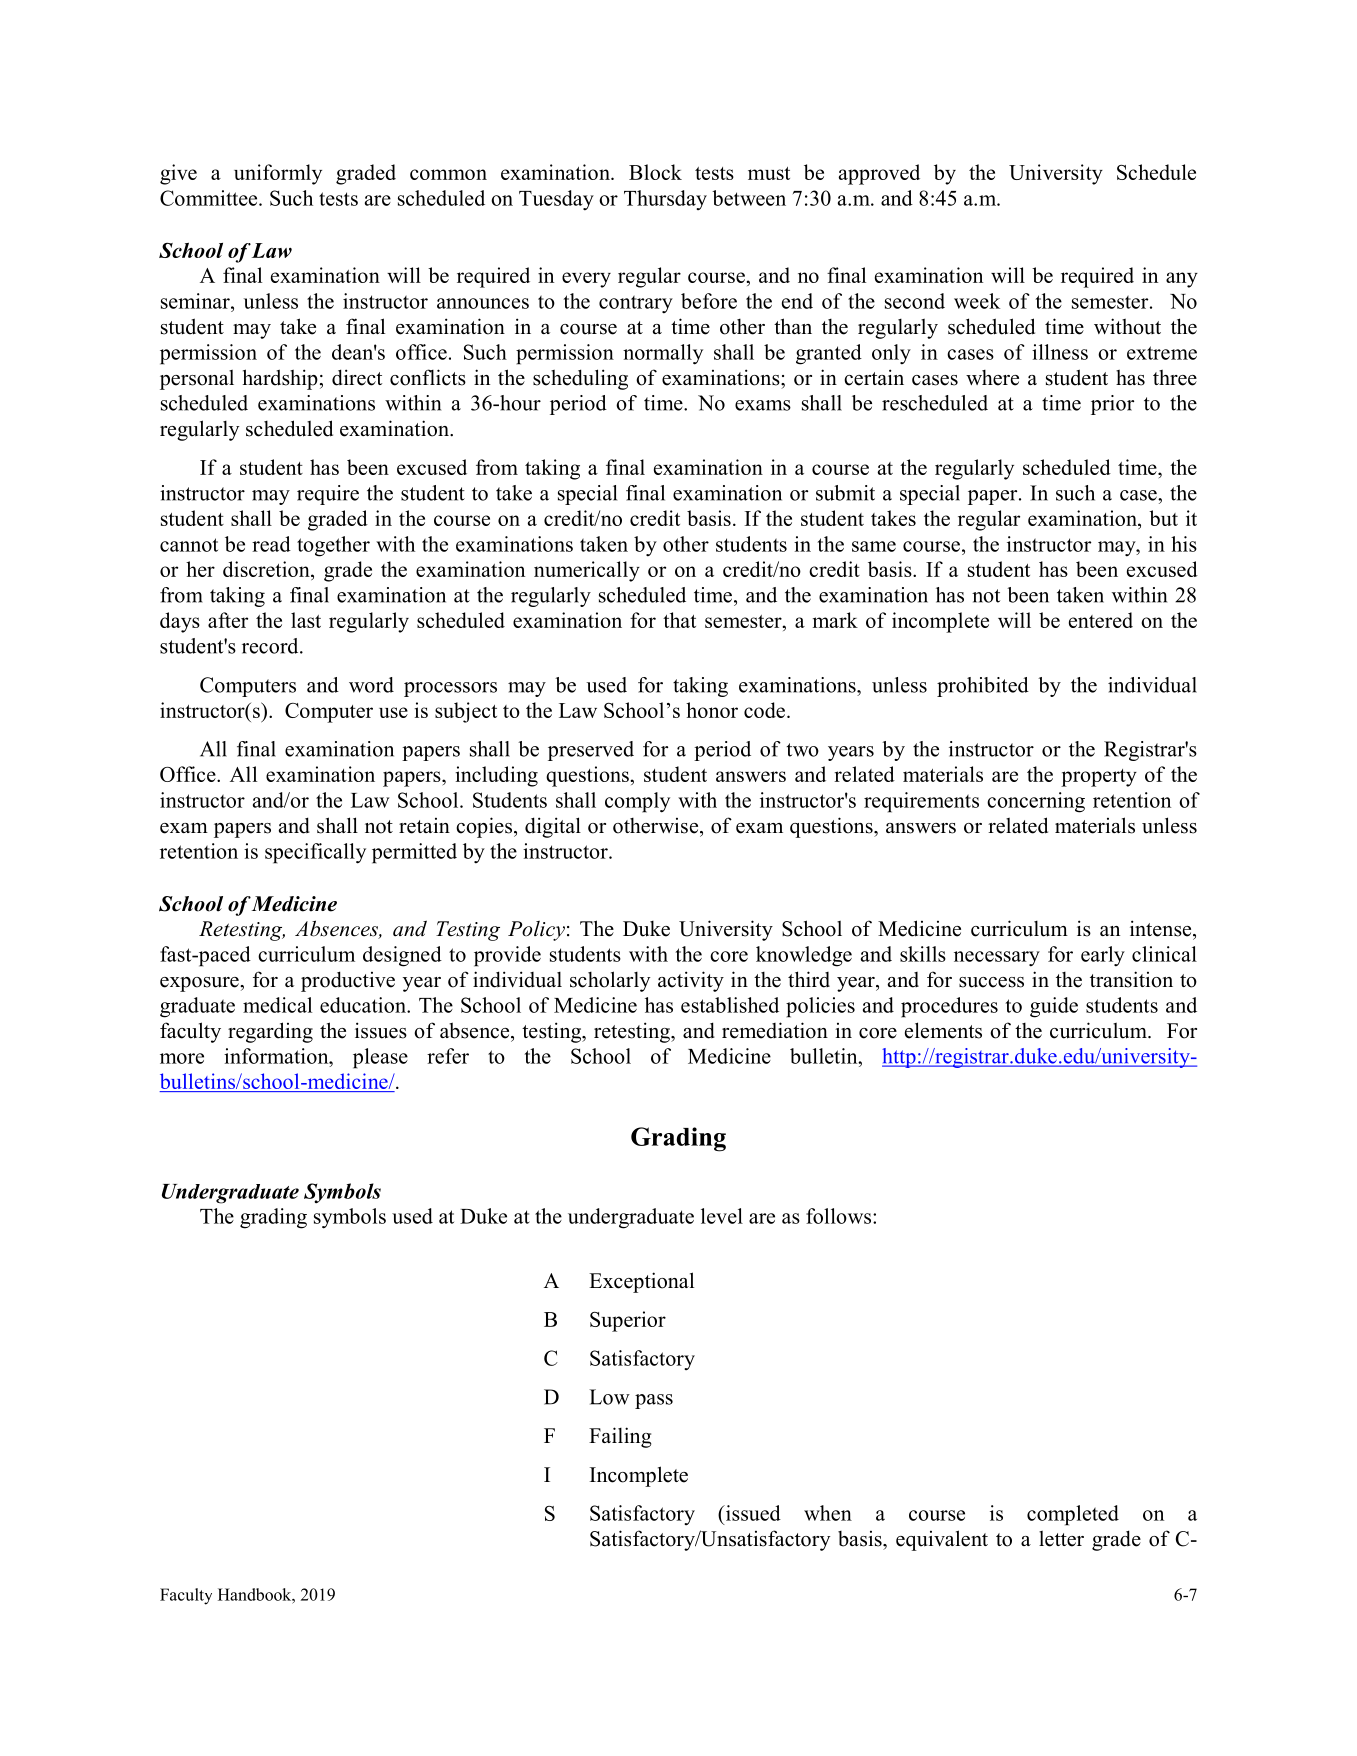  Describe the element at coordinates (1182, 280) in the screenshot. I see `any` at that location.
